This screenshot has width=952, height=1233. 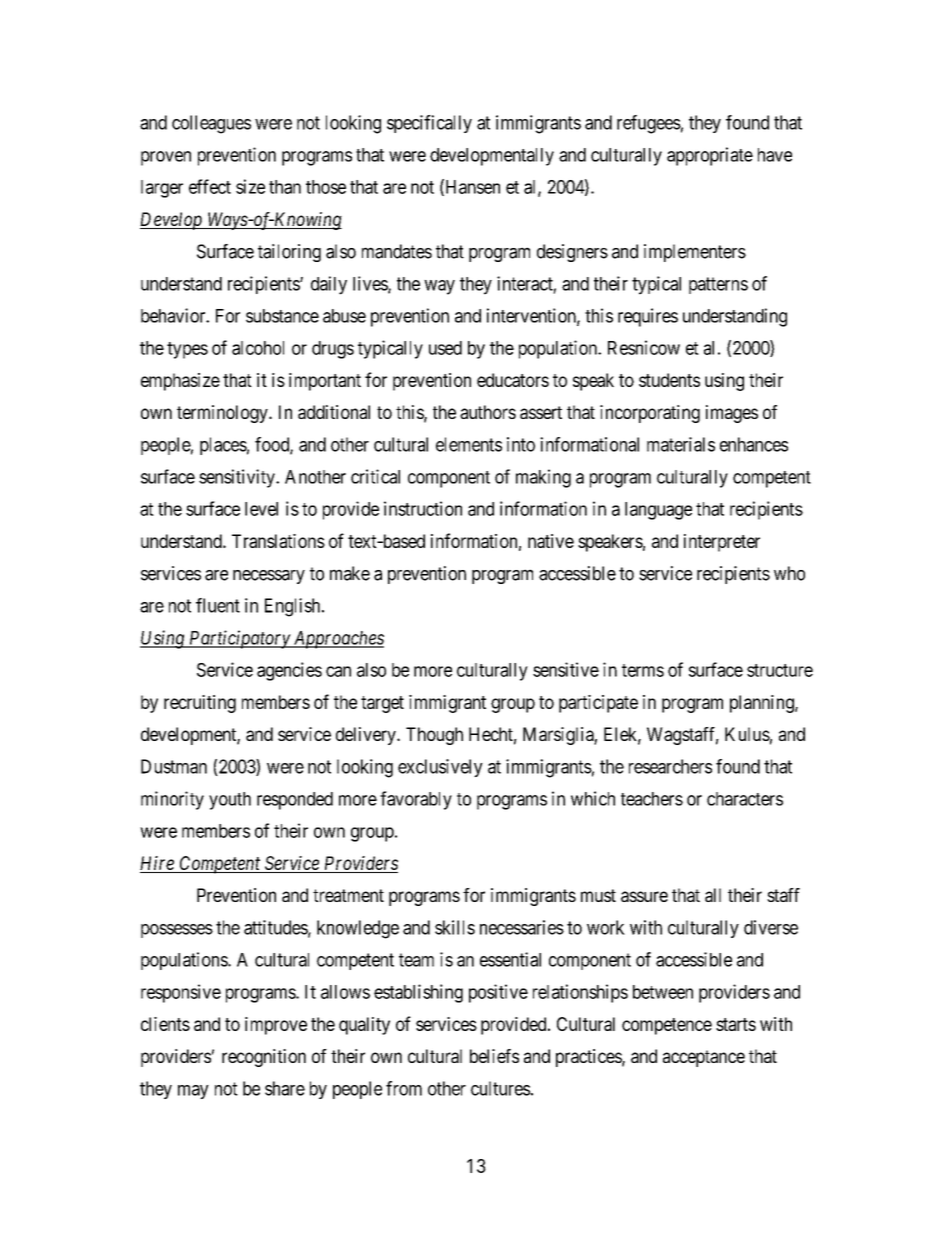 What do you see at coordinates (211, 124) in the screenshot?
I see `colleagues` at bounding box center [211, 124].
